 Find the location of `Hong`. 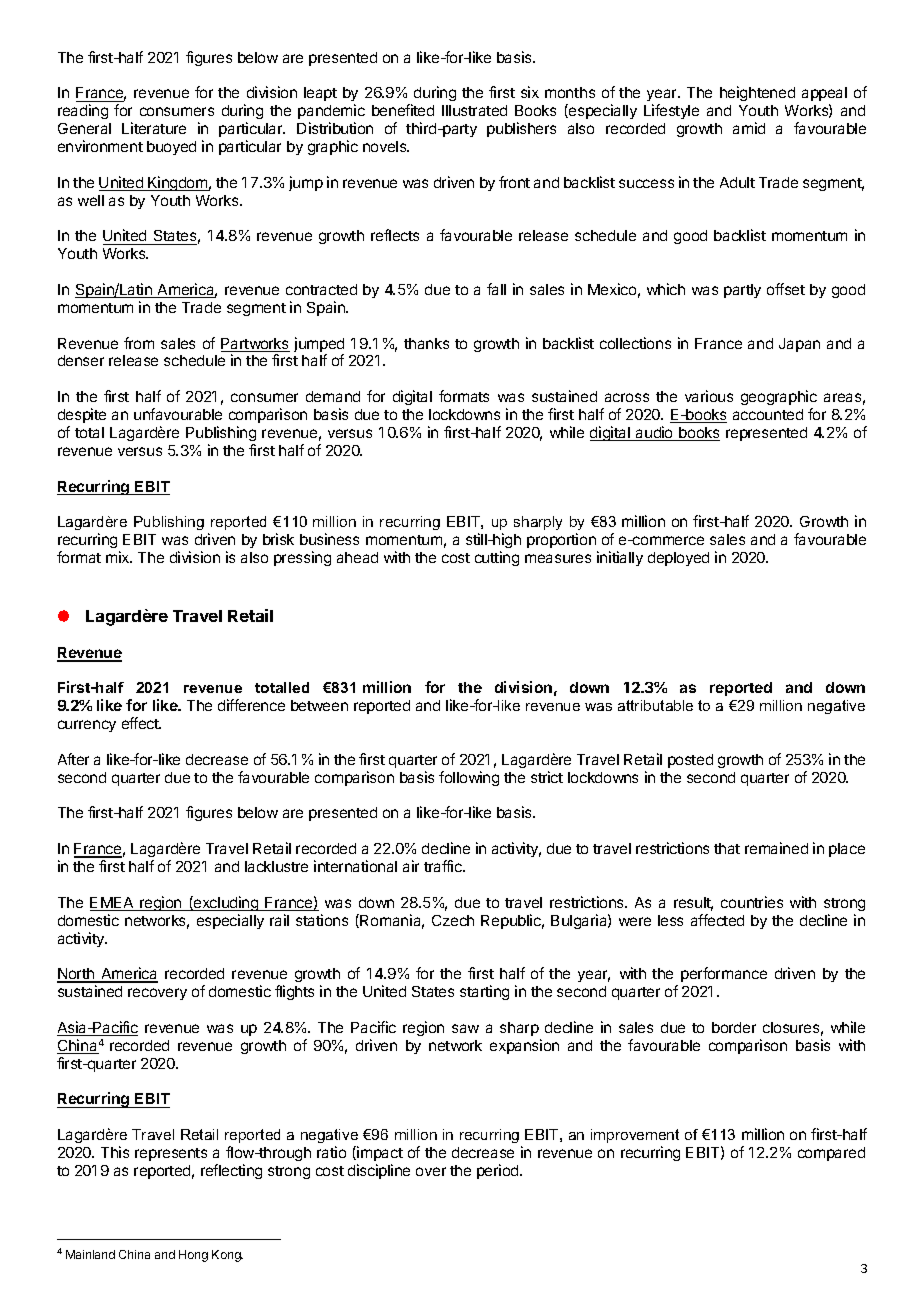

Hong is located at coordinates (193, 1256).
